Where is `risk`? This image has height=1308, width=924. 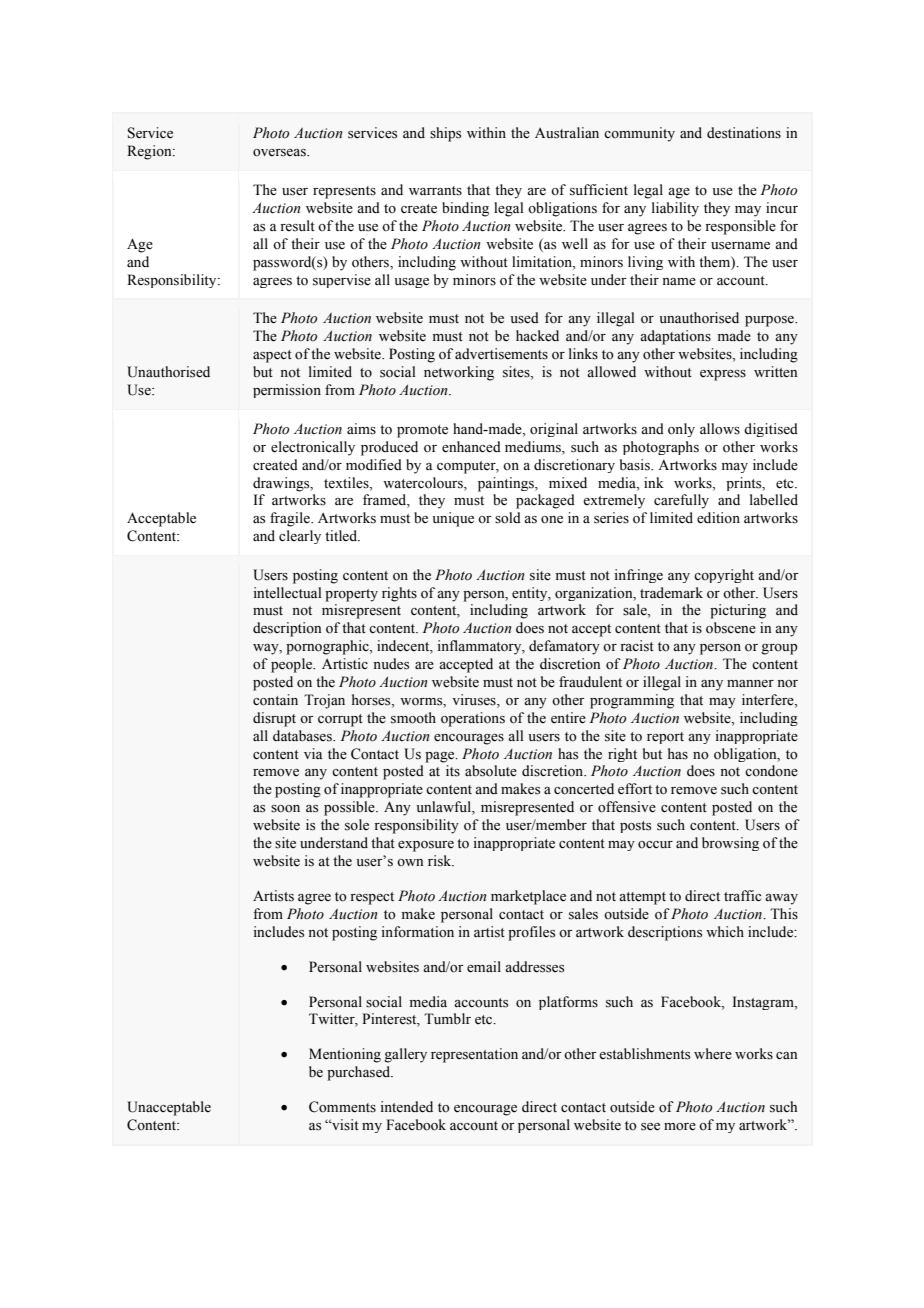 risk is located at coordinates (441, 861).
